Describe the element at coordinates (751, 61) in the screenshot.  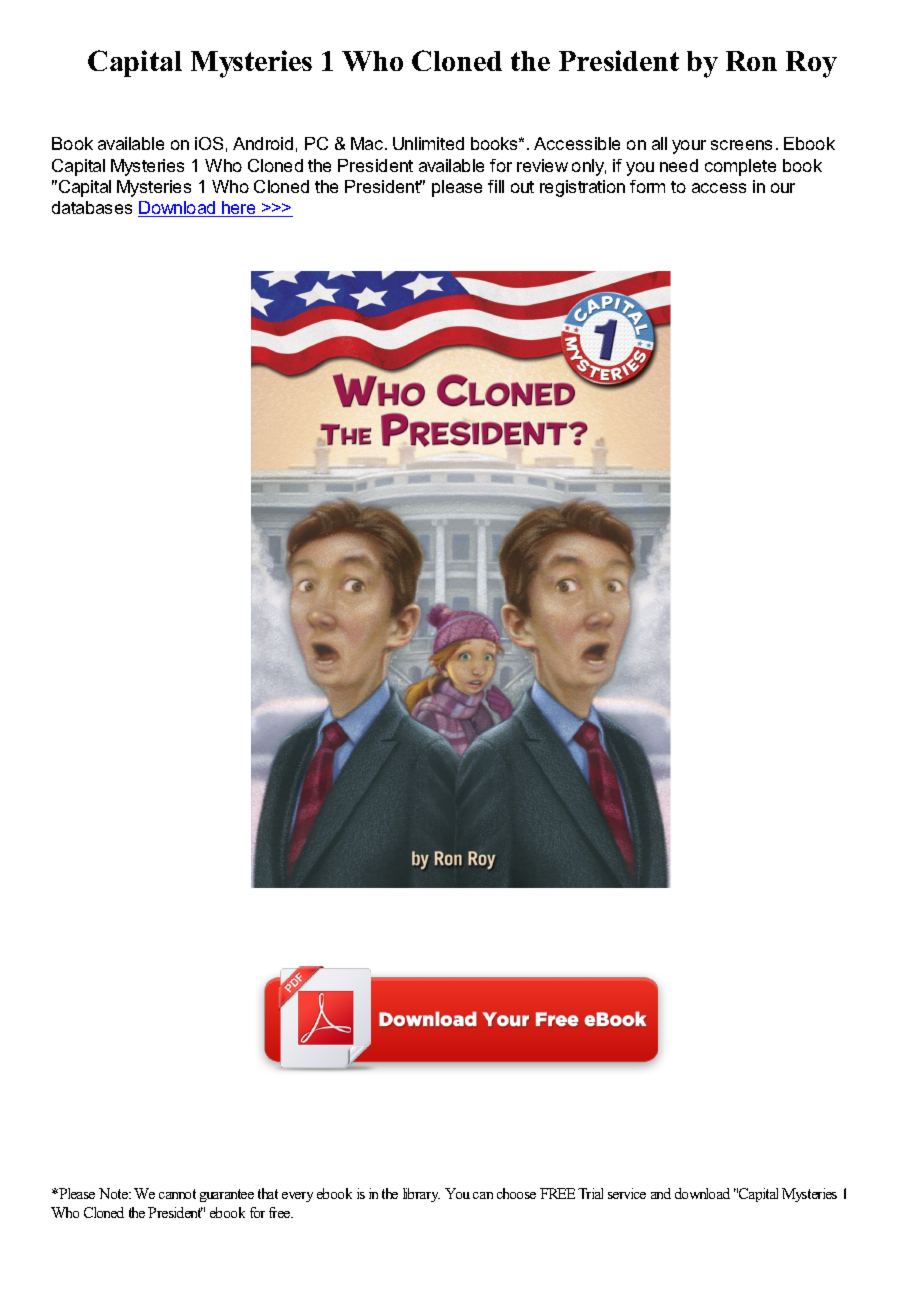
I see `Ron` at that location.
